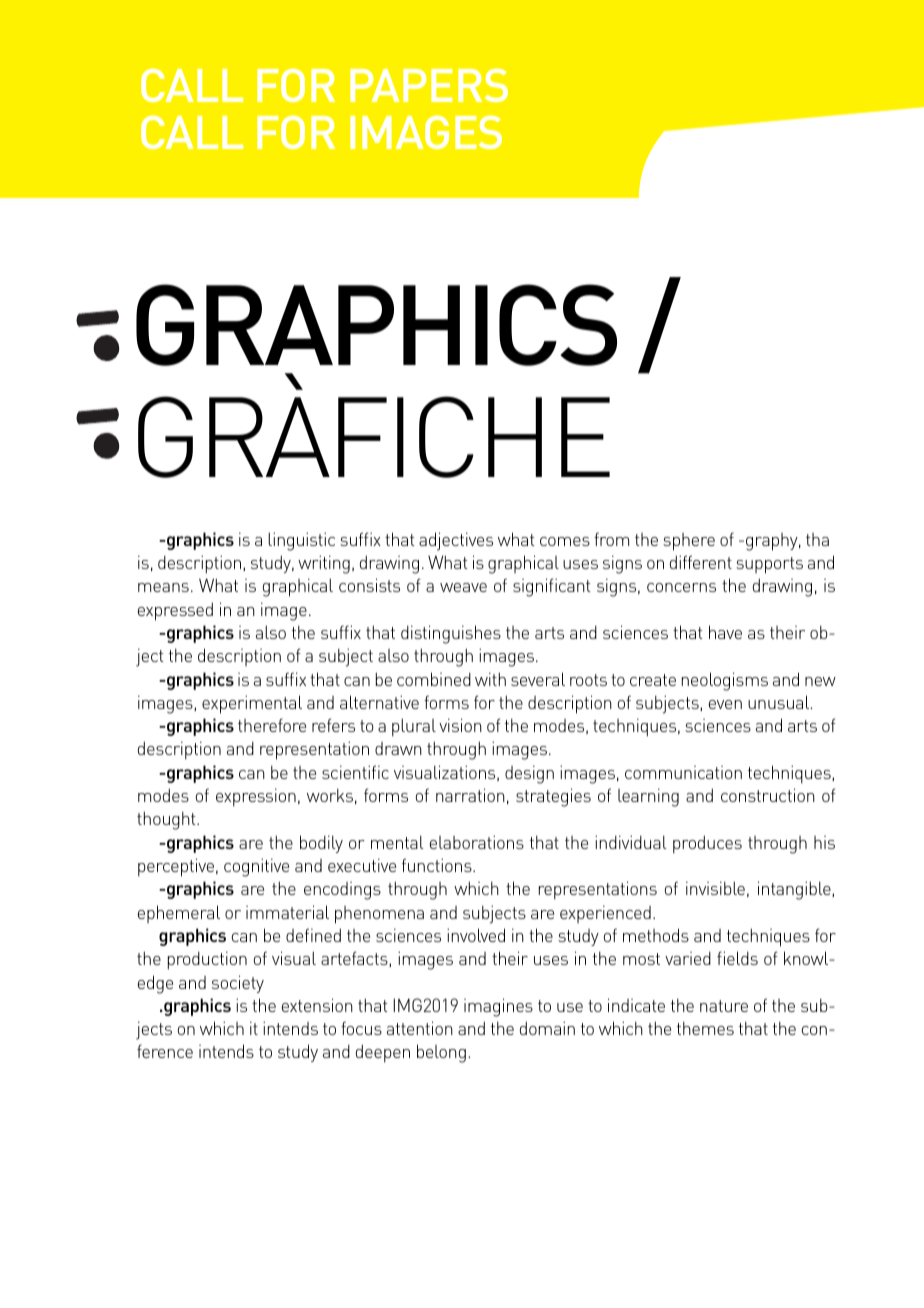 This screenshot has height=1308, width=924. What do you see at coordinates (689, 542) in the screenshot?
I see `sphere` at bounding box center [689, 542].
